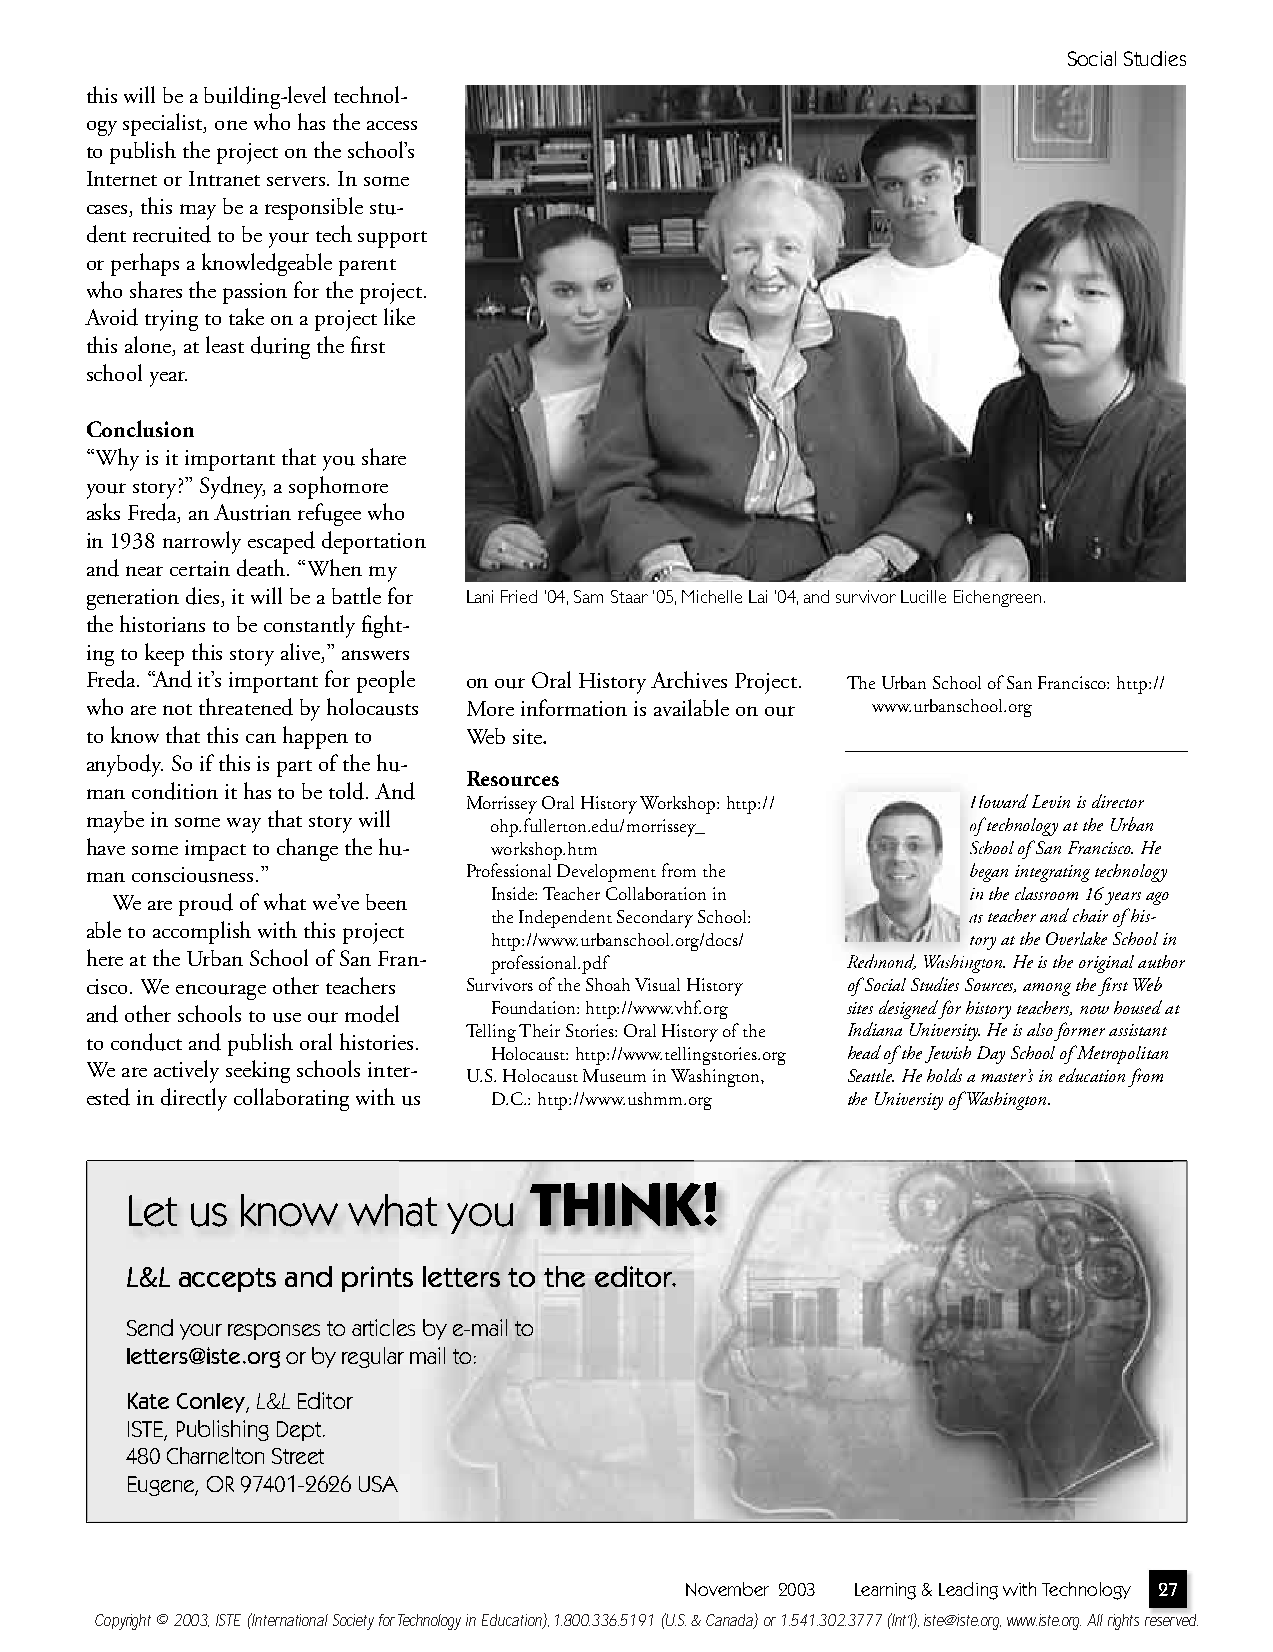 Image resolution: width=1273 pixels, height=1652 pixels. I want to click on Leading, so click(968, 1591).
